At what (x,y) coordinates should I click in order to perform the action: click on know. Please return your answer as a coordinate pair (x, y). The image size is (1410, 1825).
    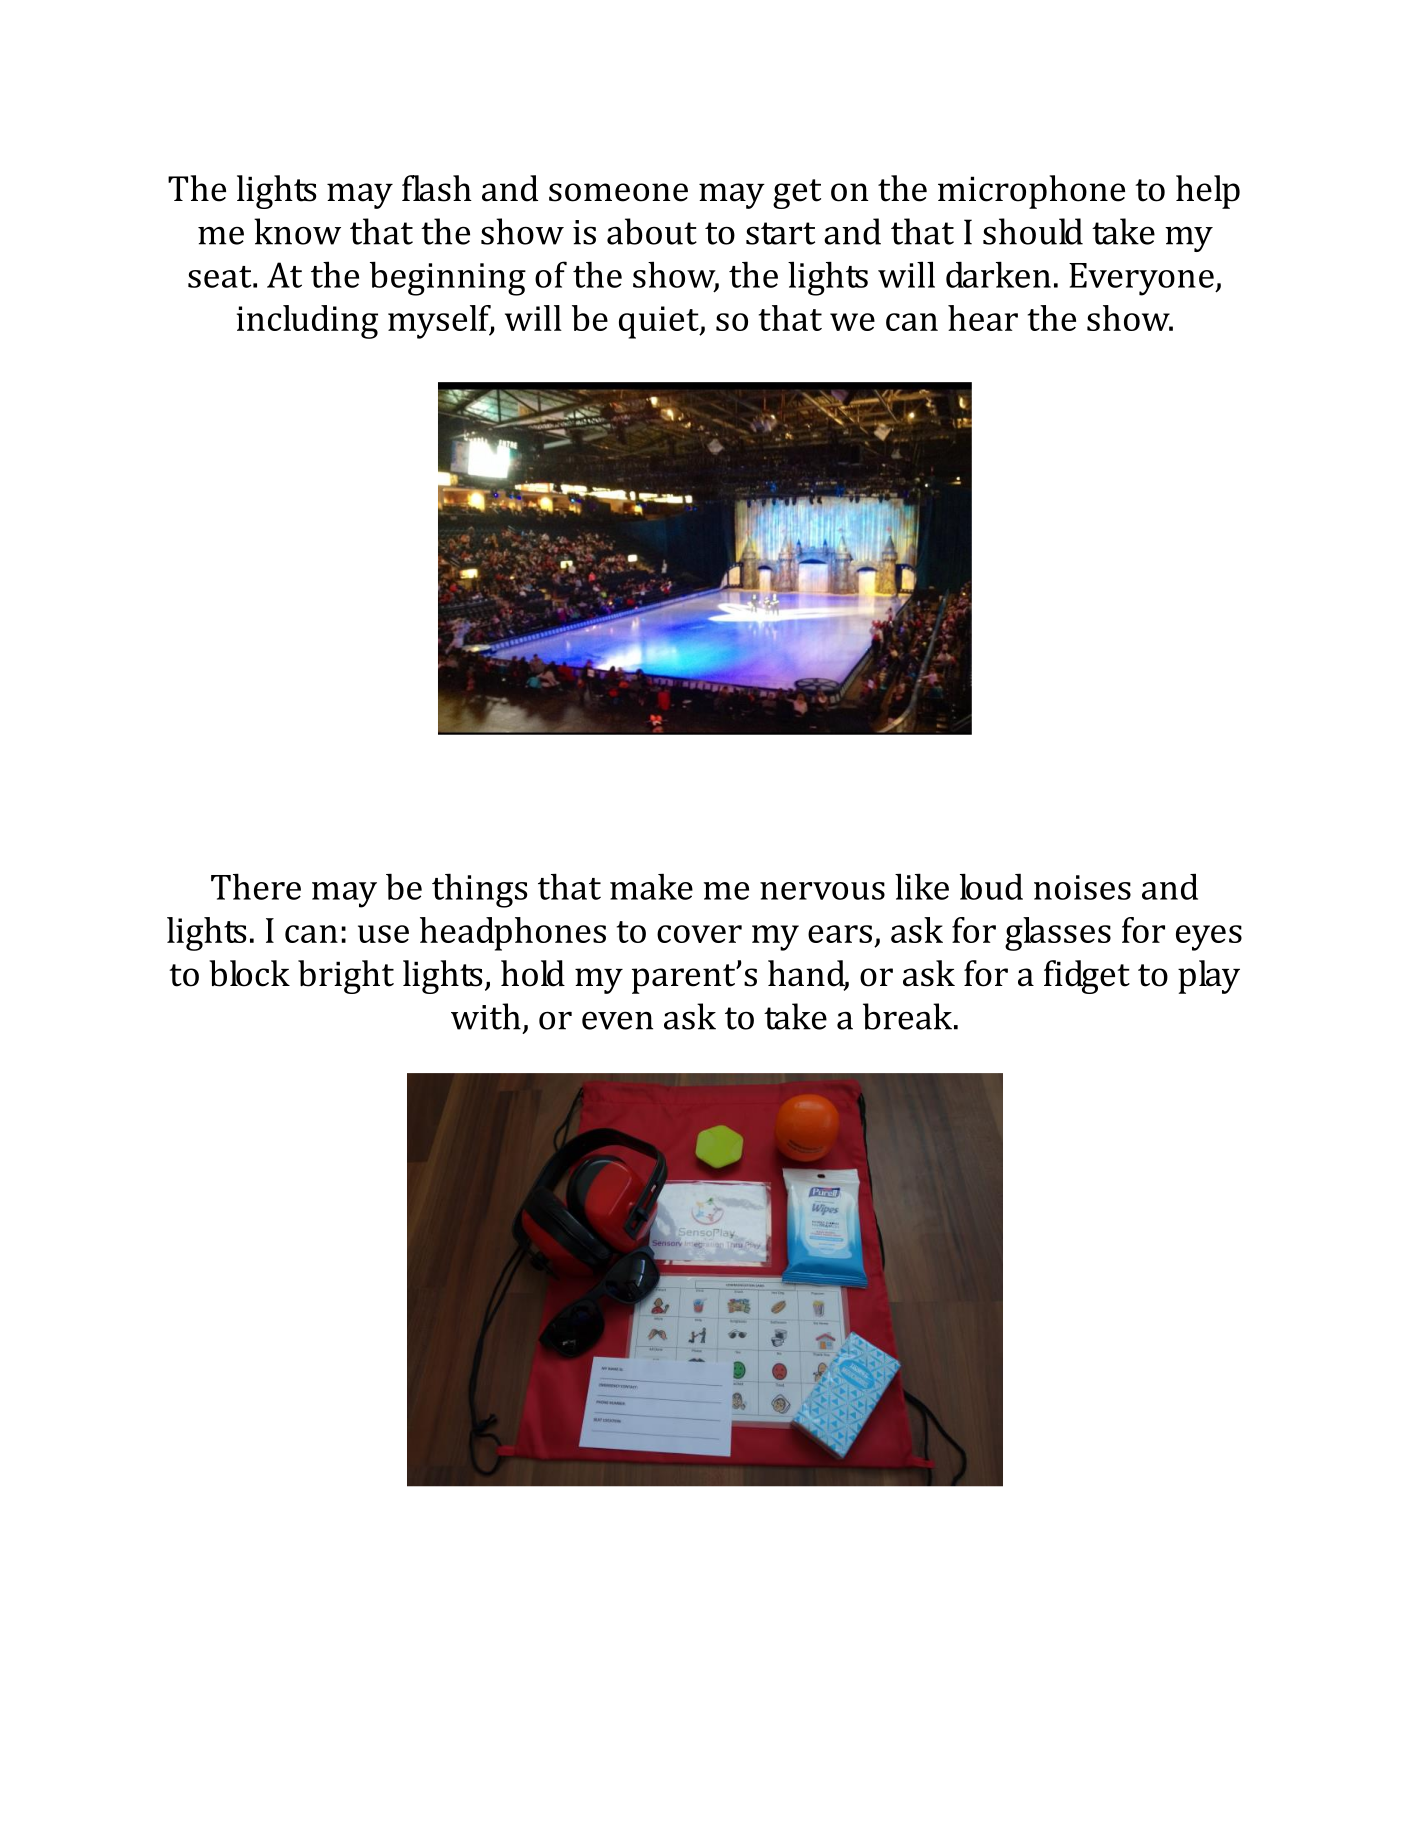
    Looking at the image, I should click on (297, 231).
